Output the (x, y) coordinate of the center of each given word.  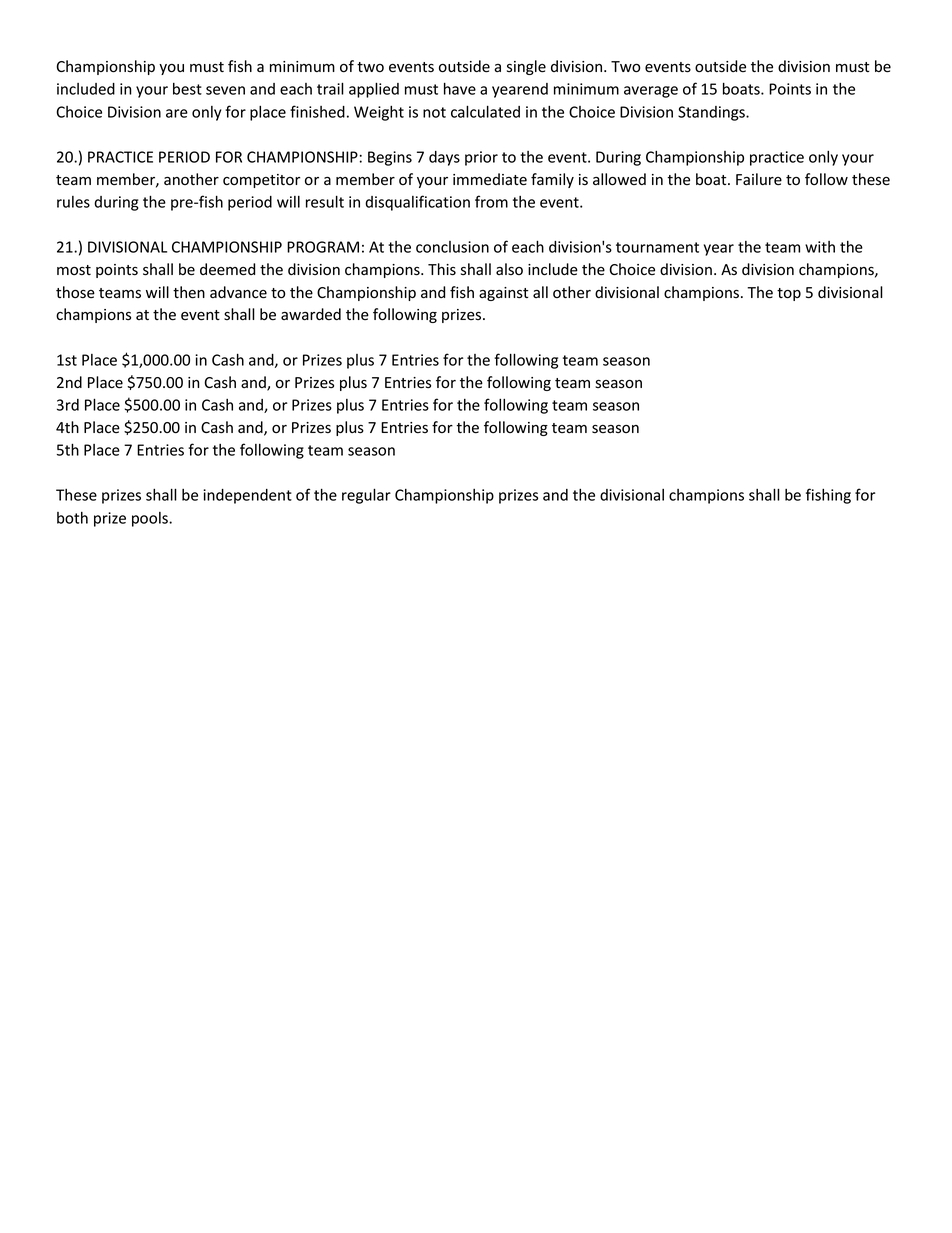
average (651, 92)
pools (151, 519)
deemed (227, 269)
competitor (262, 181)
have (460, 88)
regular (366, 496)
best (187, 89)
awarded (311, 314)
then (189, 292)
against (503, 294)
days (444, 158)
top (789, 294)
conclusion (452, 247)
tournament (657, 247)
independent (247, 496)
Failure (759, 179)
